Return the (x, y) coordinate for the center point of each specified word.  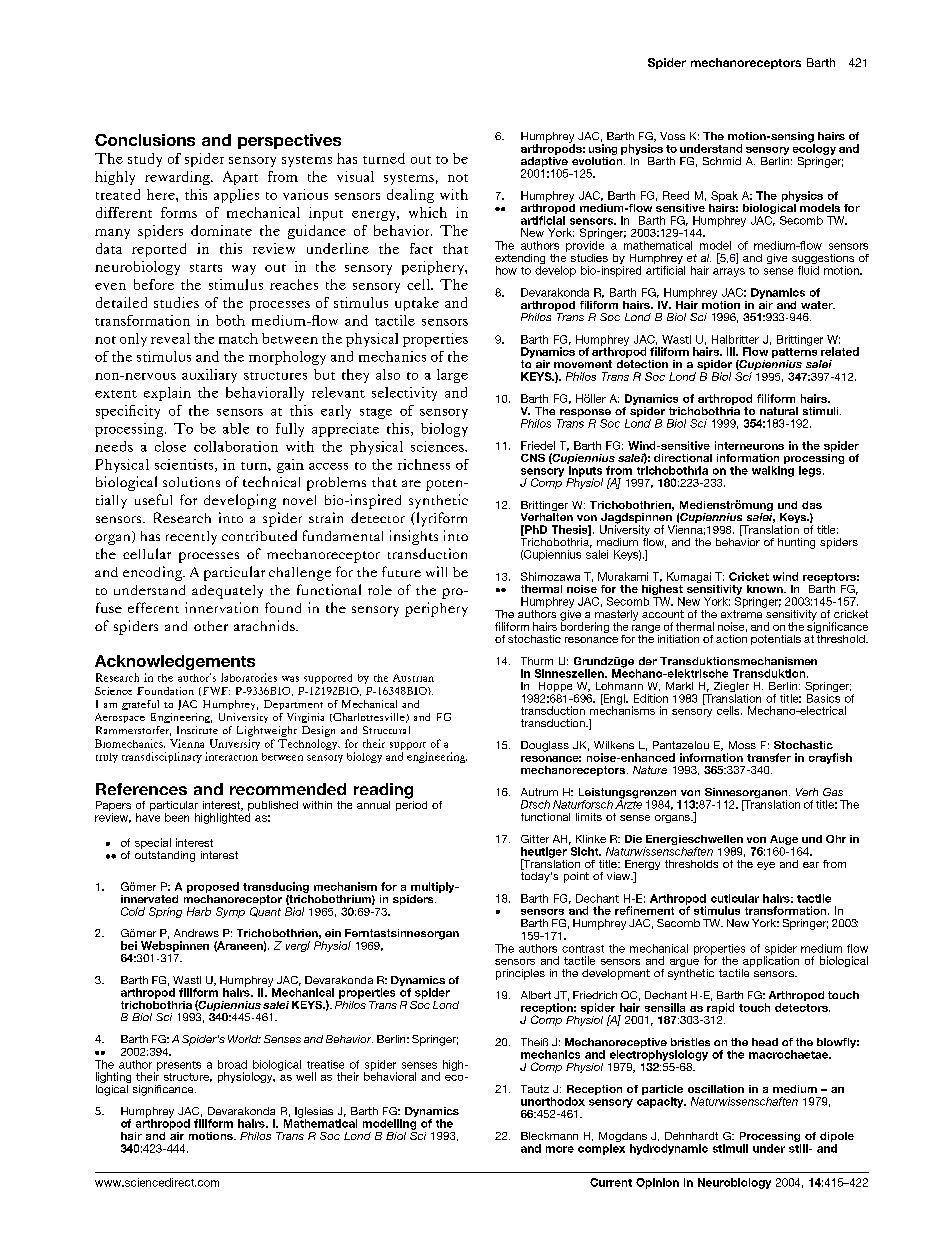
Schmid (722, 161)
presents (179, 1066)
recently (191, 538)
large (452, 376)
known (766, 589)
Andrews (196, 933)
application (770, 962)
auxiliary (209, 376)
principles (520, 974)
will (436, 571)
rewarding (178, 178)
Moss (742, 745)
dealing (410, 196)
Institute (197, 730)
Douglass (545, 746)
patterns (794, 353)
